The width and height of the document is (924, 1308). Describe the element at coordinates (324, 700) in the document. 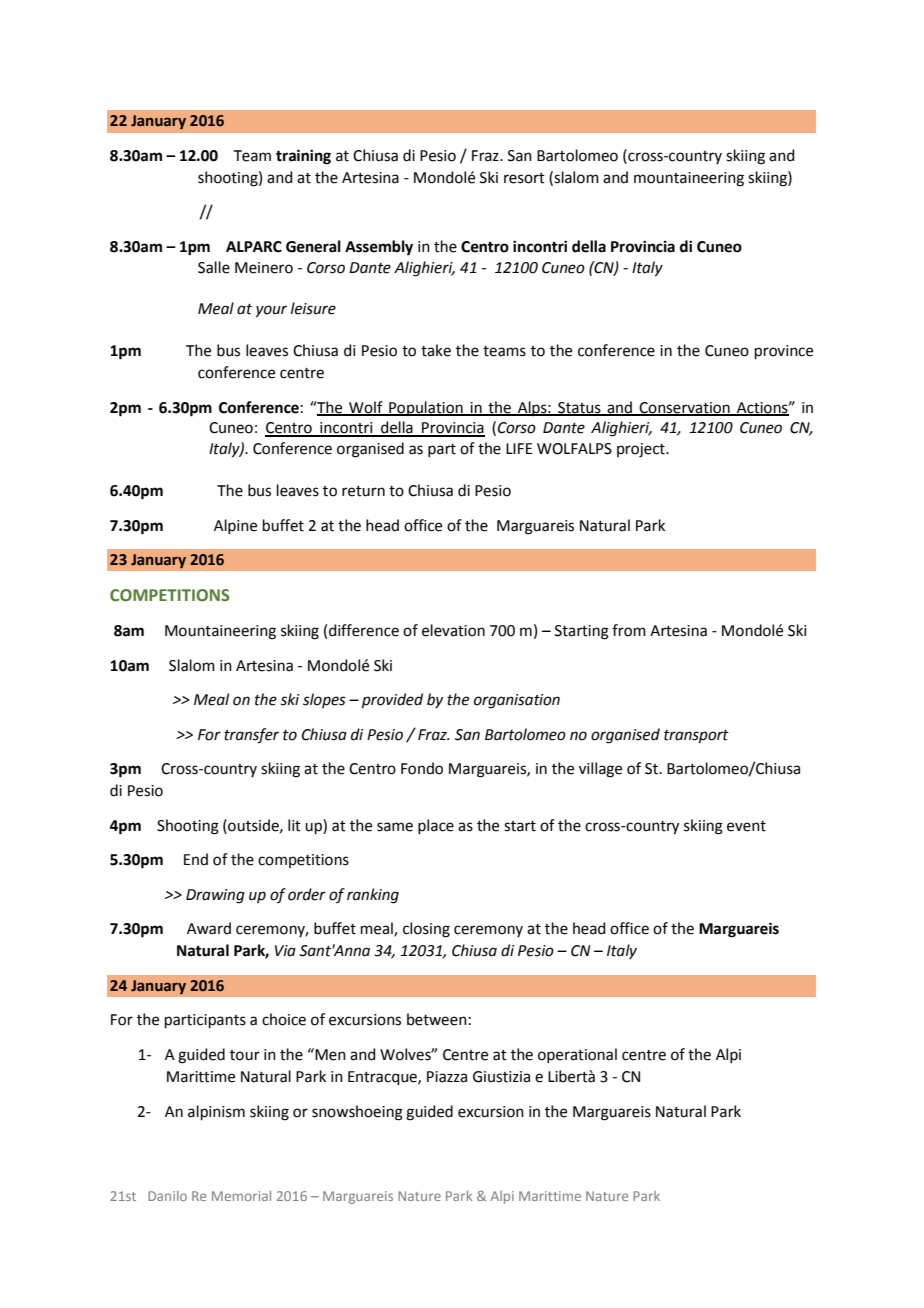

I see `slopes` at that location.
